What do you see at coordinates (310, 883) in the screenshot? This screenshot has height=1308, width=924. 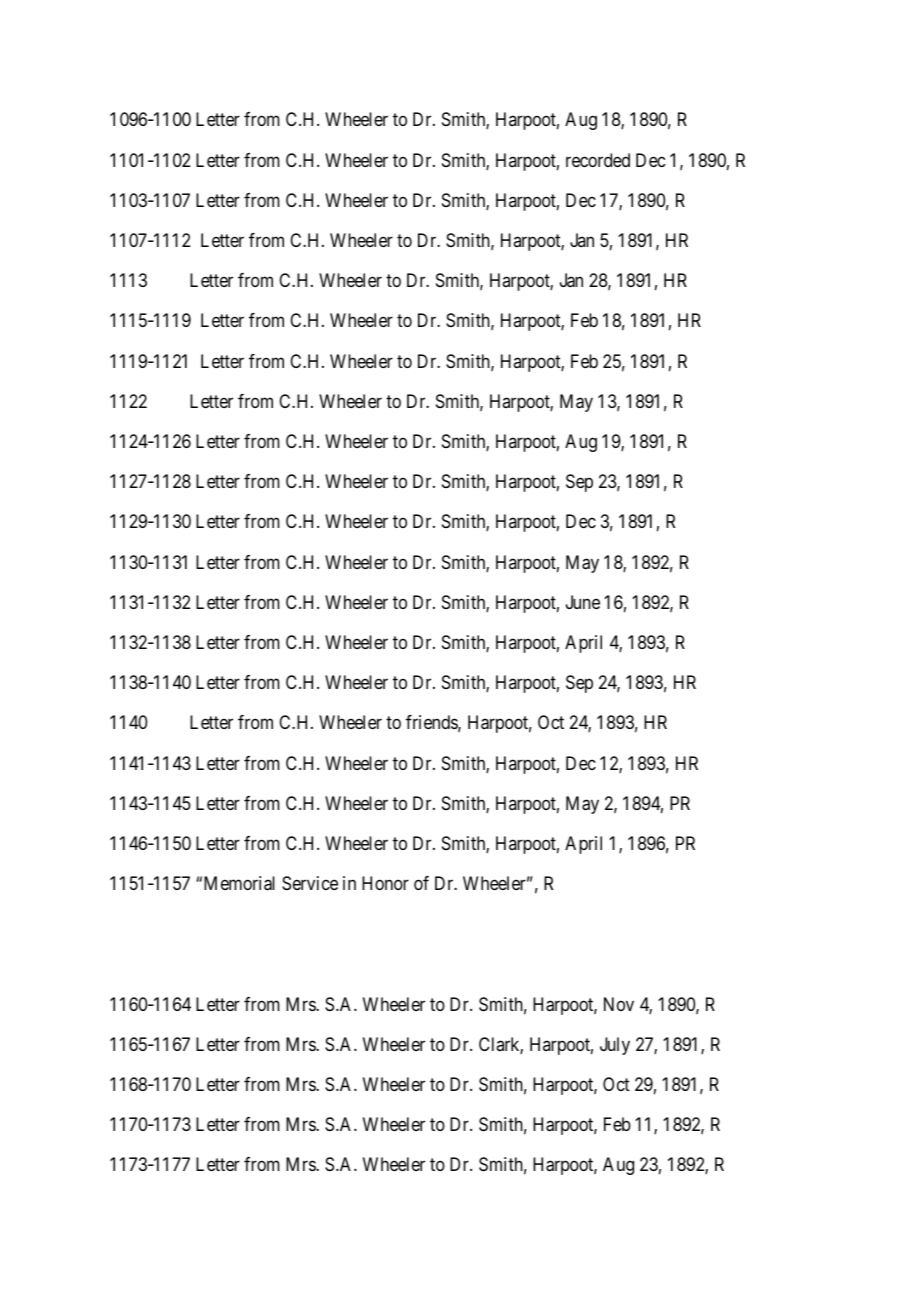 I see `Service` at bounding box center [310, 883].
